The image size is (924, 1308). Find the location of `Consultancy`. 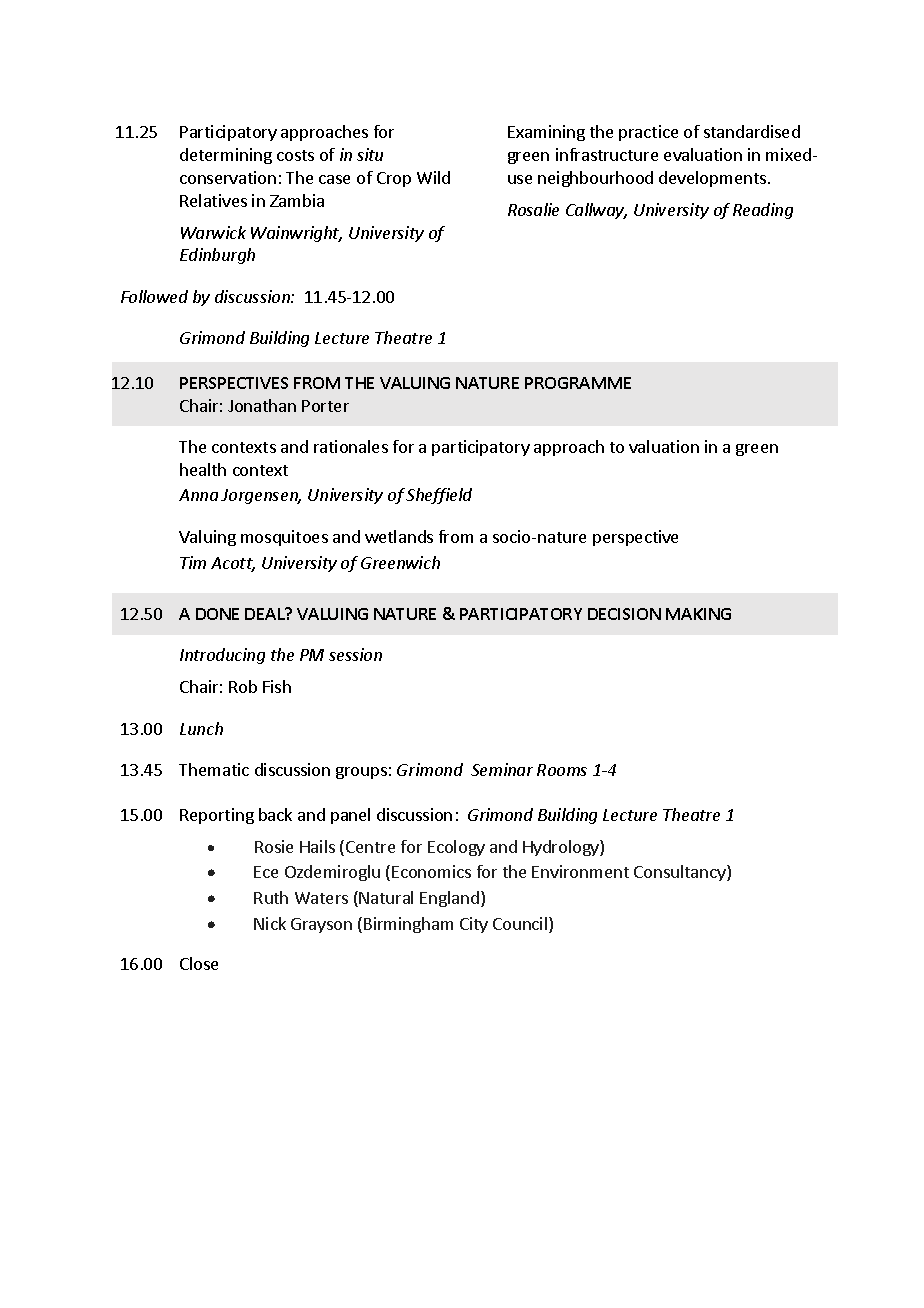

Consultancy is located at coordinates (681, 873).
